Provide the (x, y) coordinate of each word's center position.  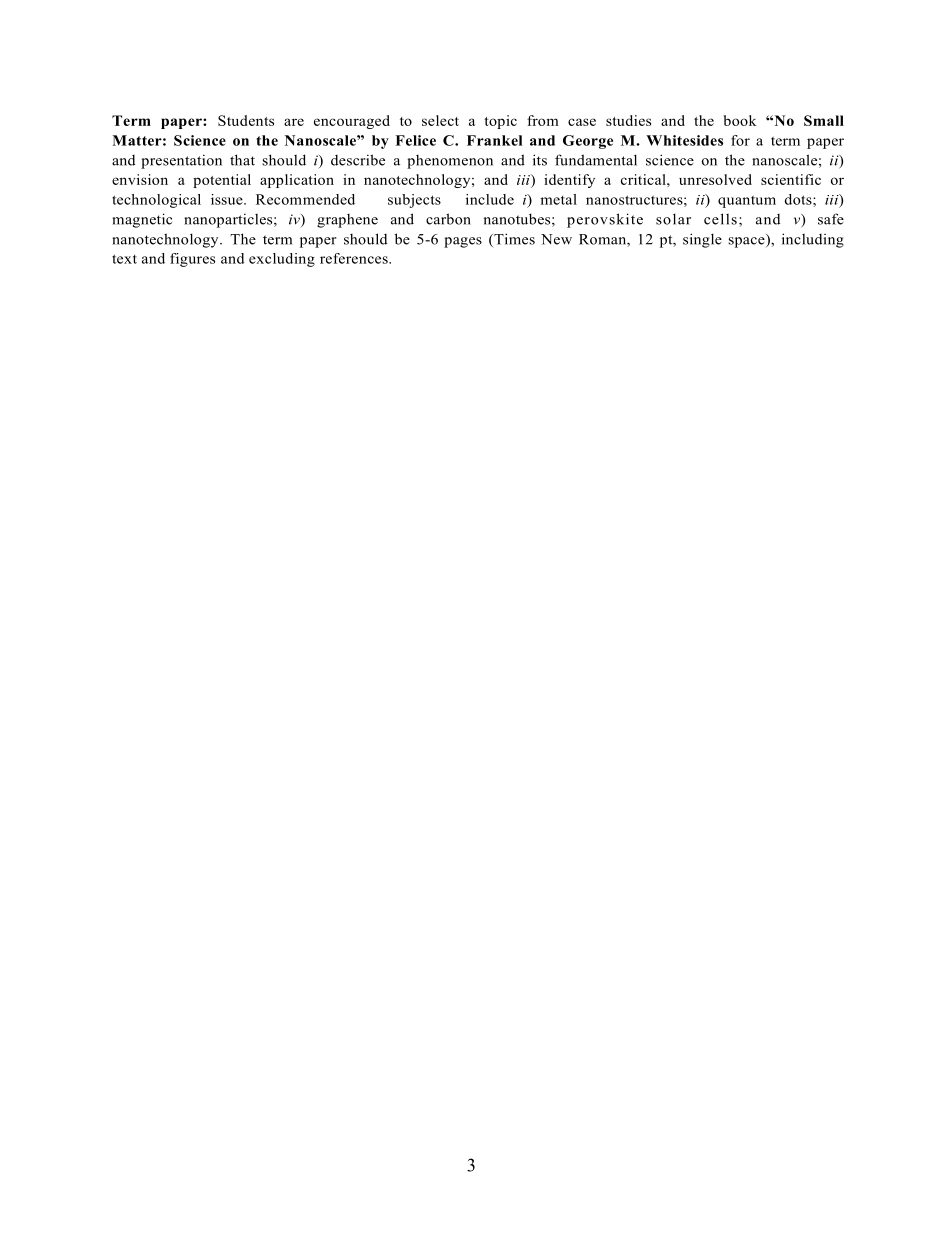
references (355, 258)
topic (500, 122)
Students (246, 120)
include (490, 199)
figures (192, 260)
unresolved (715, 179)
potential (222, 181)
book (740, 120)
